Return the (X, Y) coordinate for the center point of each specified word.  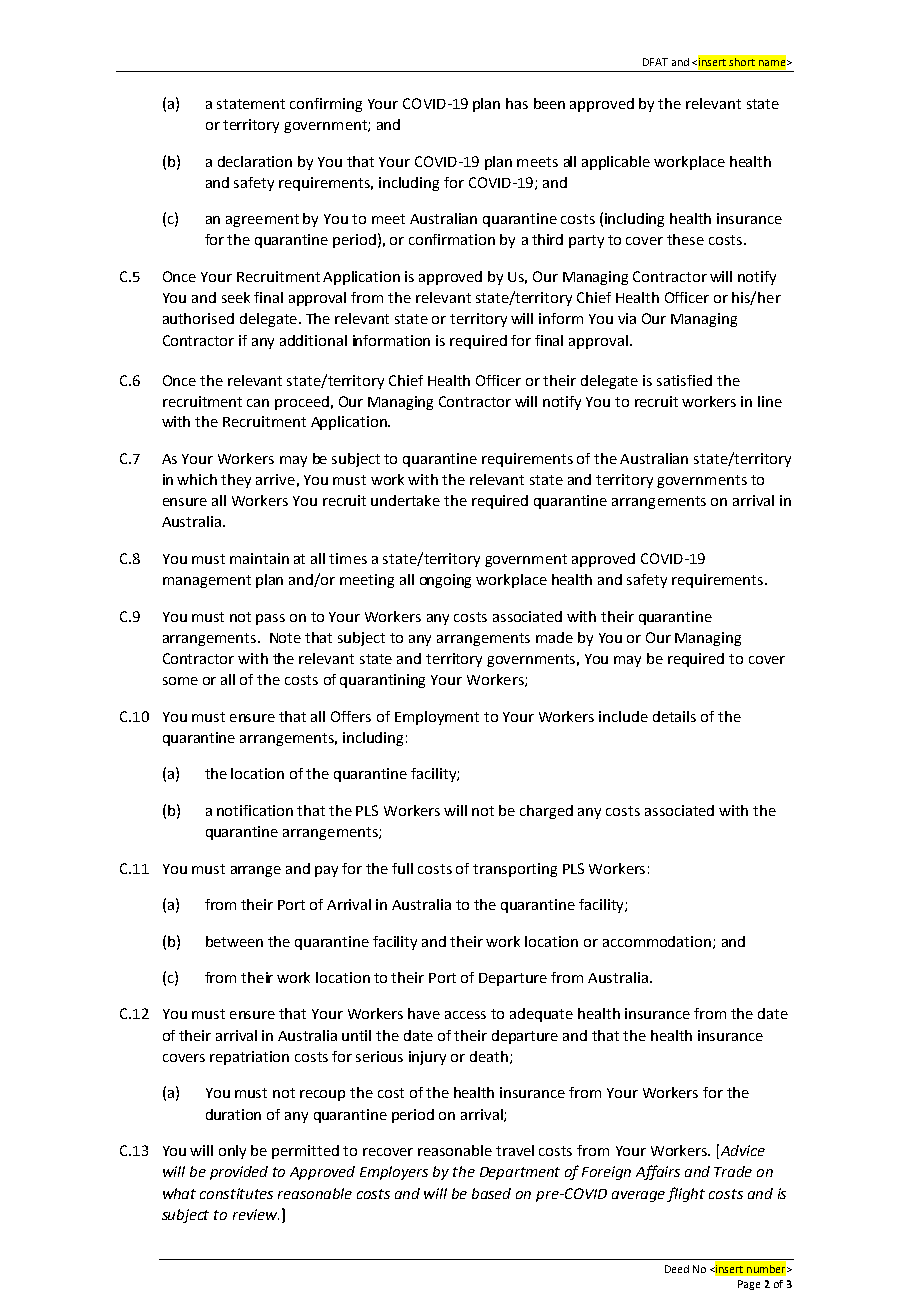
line (770, 401)
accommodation (657, 941)
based (491, 1193)
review (256, 1214)
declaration (255, 161)
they (236, 481)
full (402, 868)
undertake (405, 500)
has (517, 103)
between (234, 941)
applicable (616, 163)
